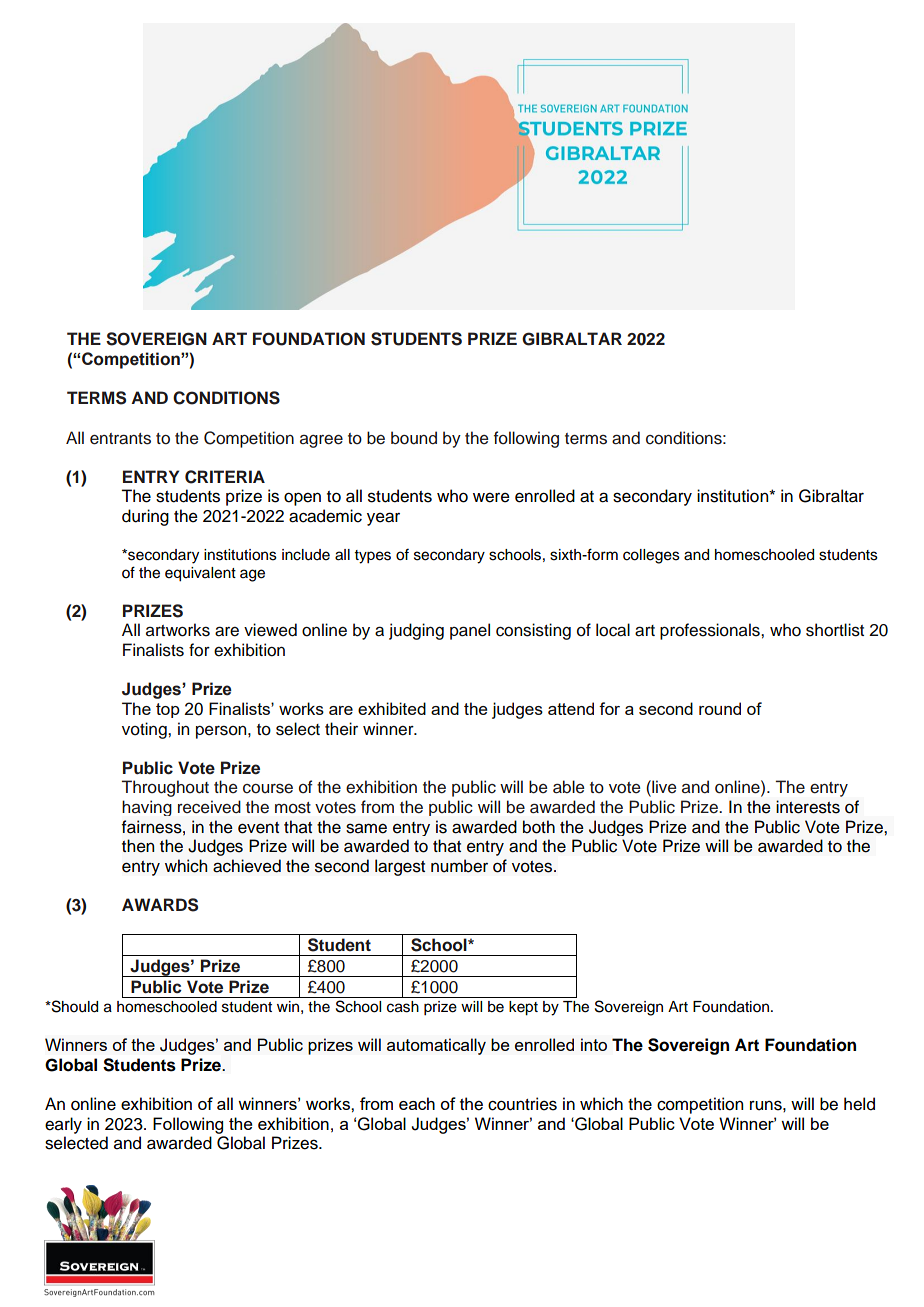 This screenshot has height=1307, width=924. Describe the element at coordinates (414, 438) in the screenshot. I see `bound` at that location.
